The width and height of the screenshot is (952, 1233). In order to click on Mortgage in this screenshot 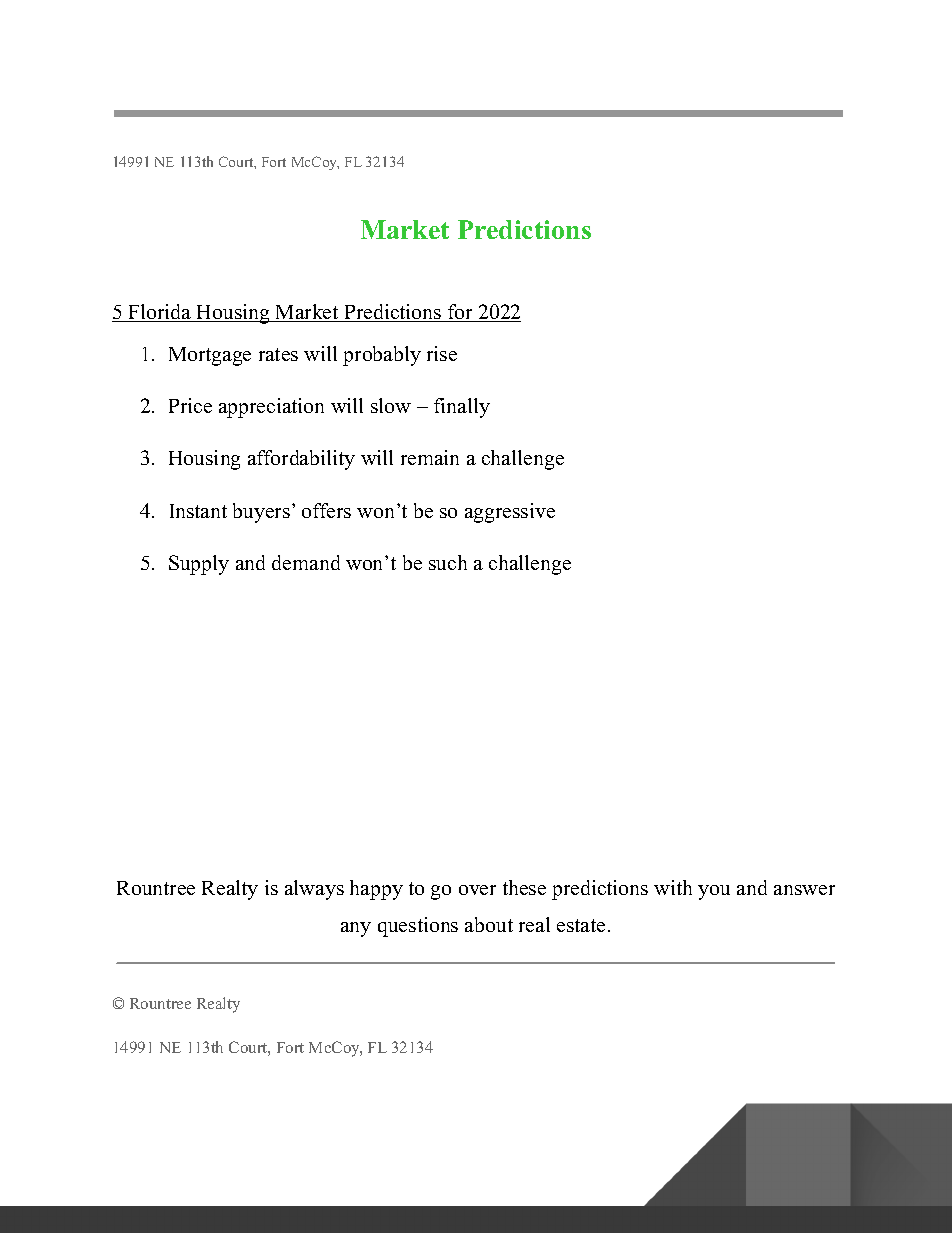, I will do `click(210, 356)`.
